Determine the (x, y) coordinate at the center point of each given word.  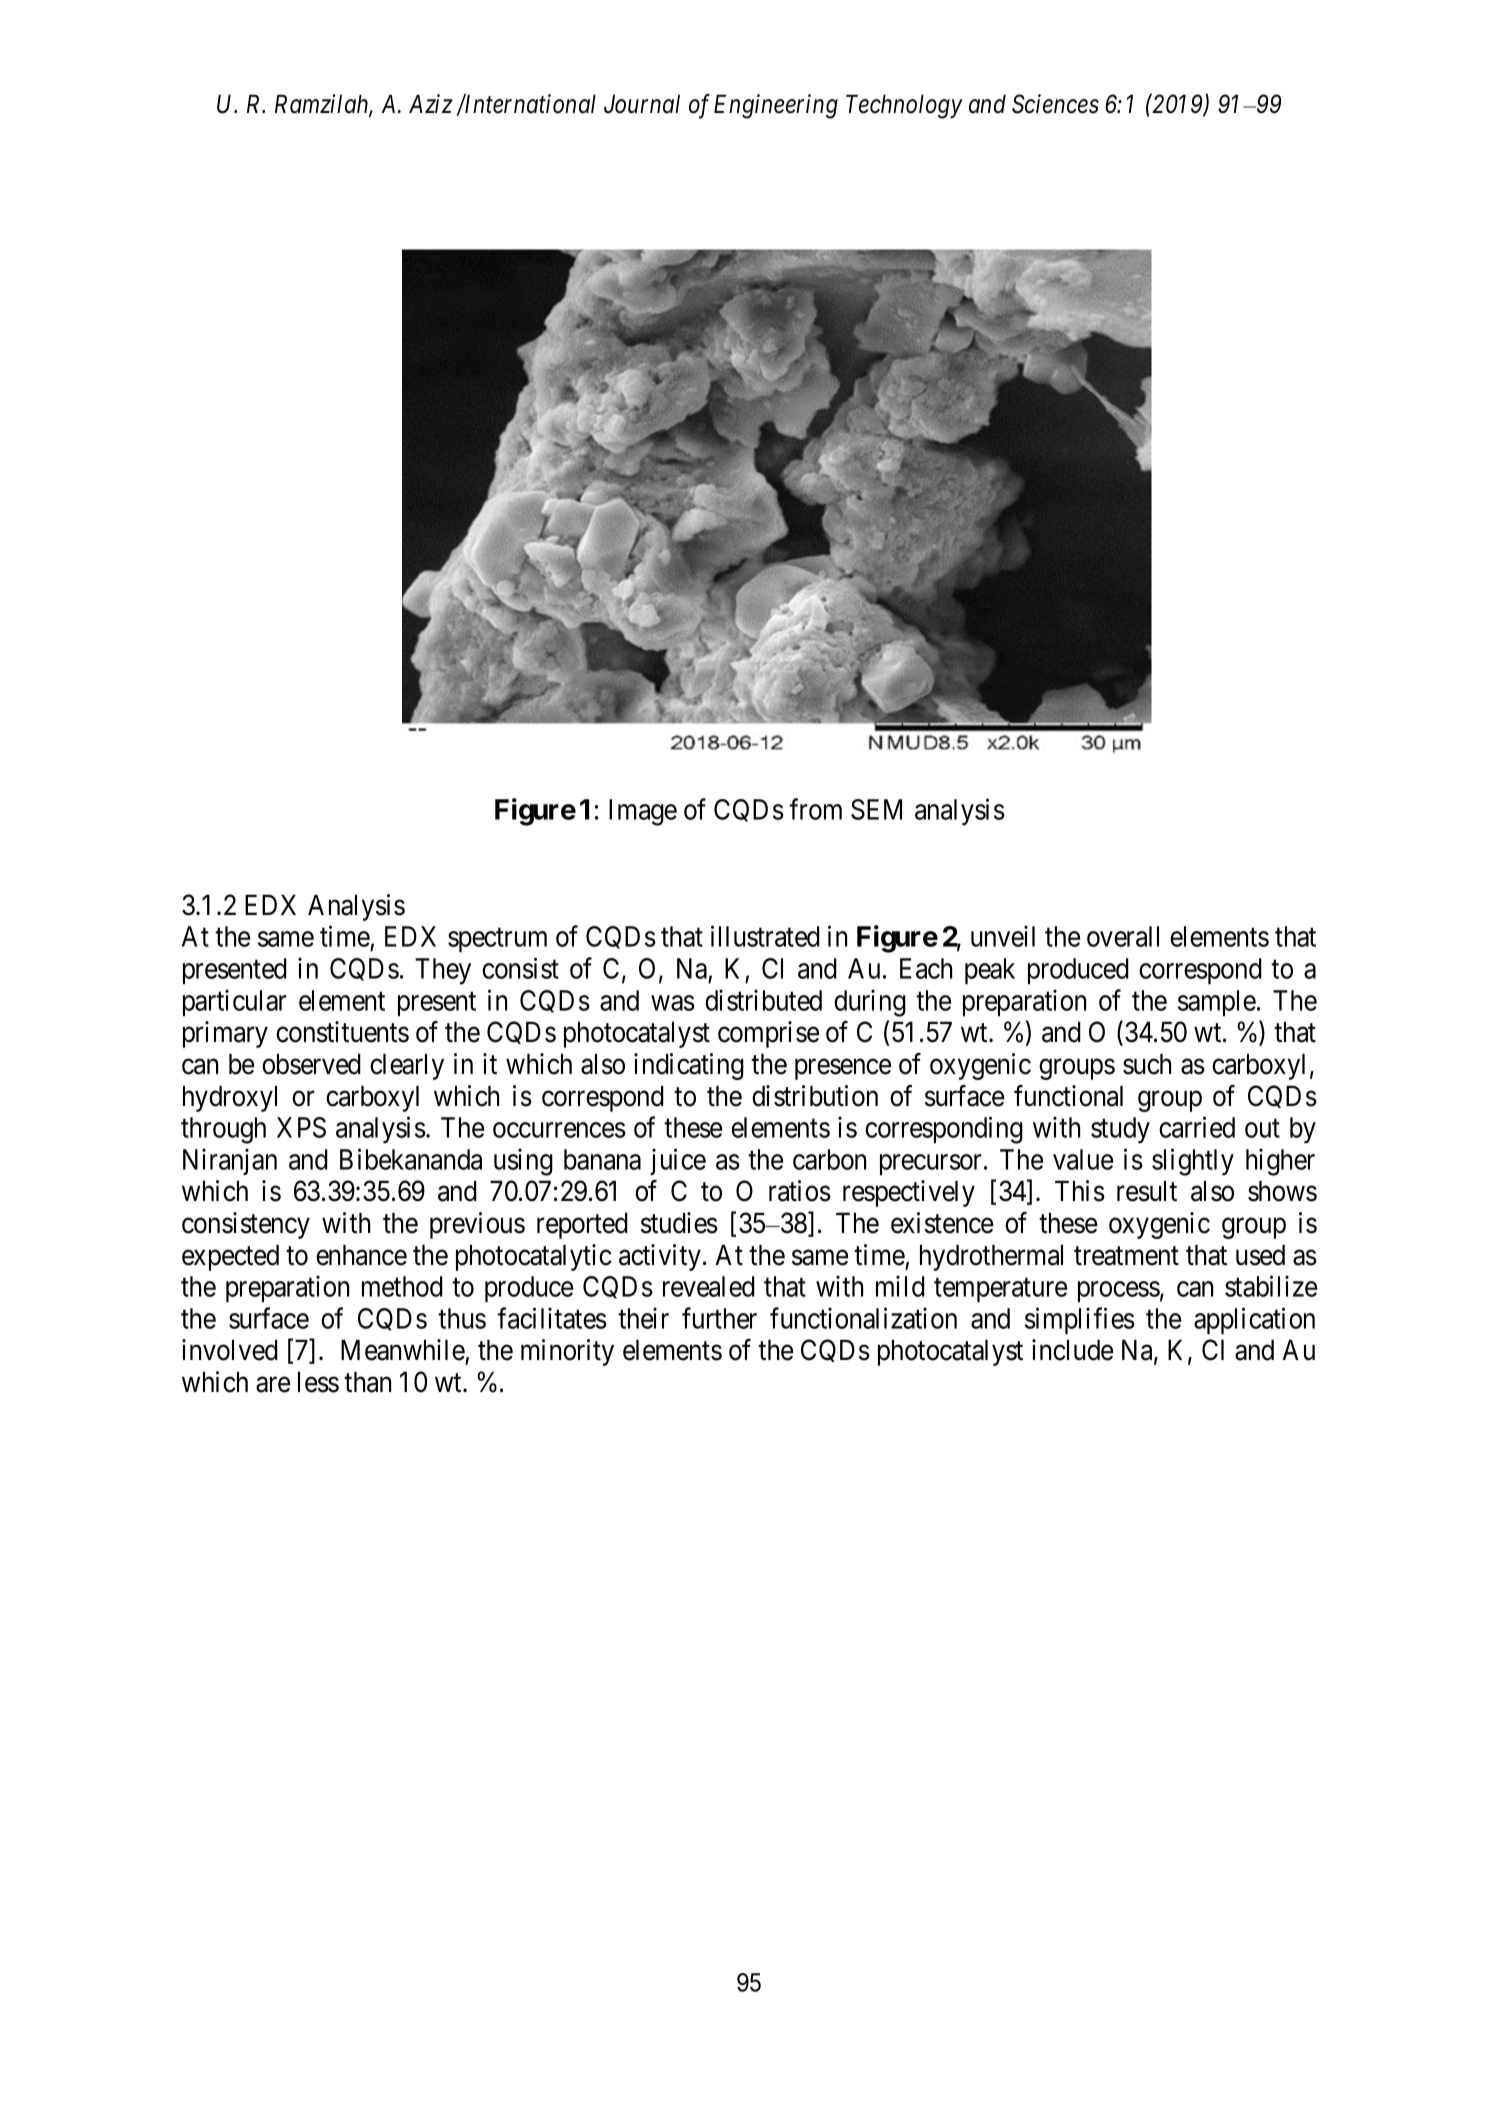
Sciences (1055, 104)
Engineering (776, 107)
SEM (876, 809)
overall (1123, 936)
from (815, 809)
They (443, 971)
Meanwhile (403, 1350)
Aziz (431, 103)
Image (643, 812)
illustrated (765, 936)
